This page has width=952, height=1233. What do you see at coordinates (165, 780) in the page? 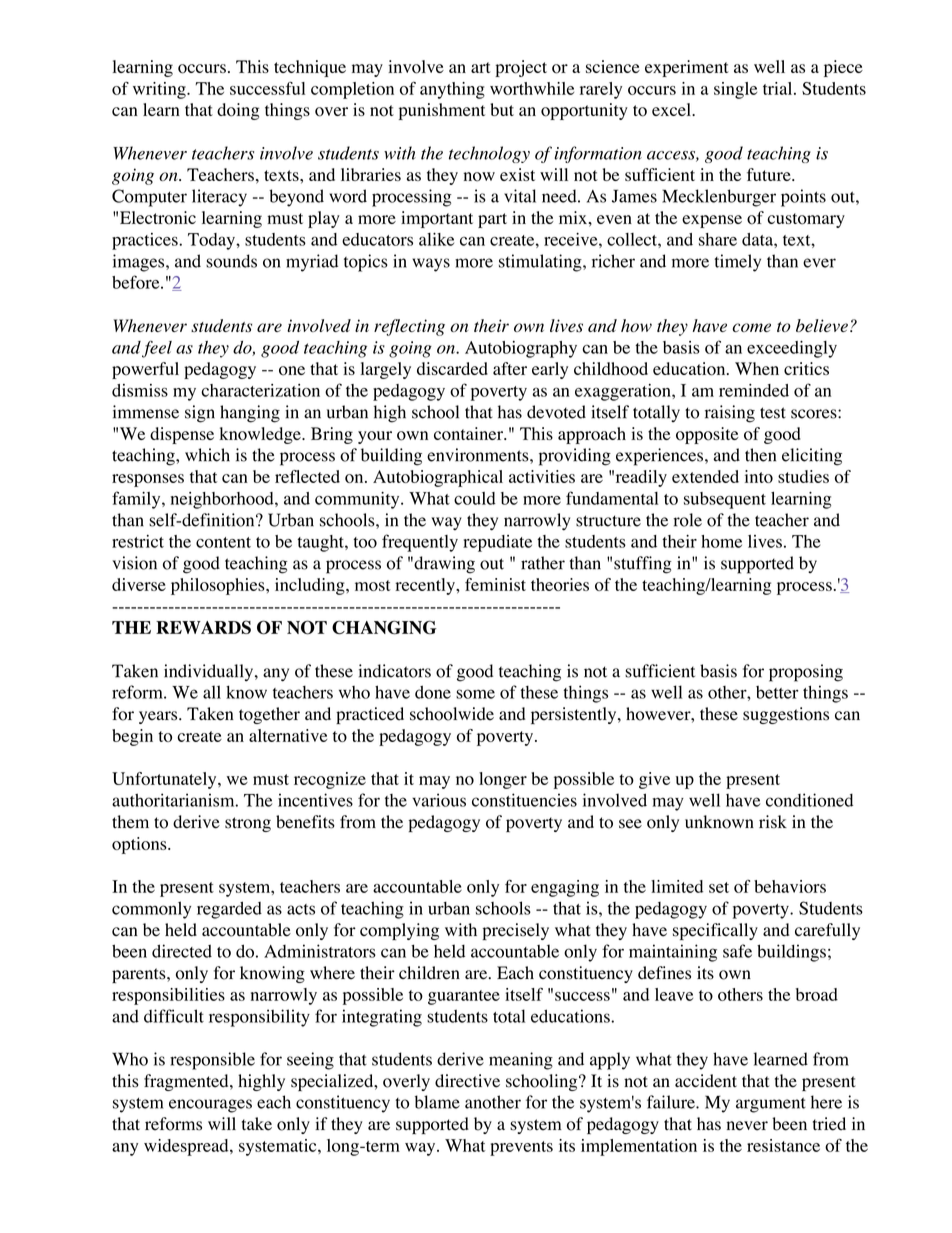
I see `Unfortunately` at bounding box center [165, 780].
